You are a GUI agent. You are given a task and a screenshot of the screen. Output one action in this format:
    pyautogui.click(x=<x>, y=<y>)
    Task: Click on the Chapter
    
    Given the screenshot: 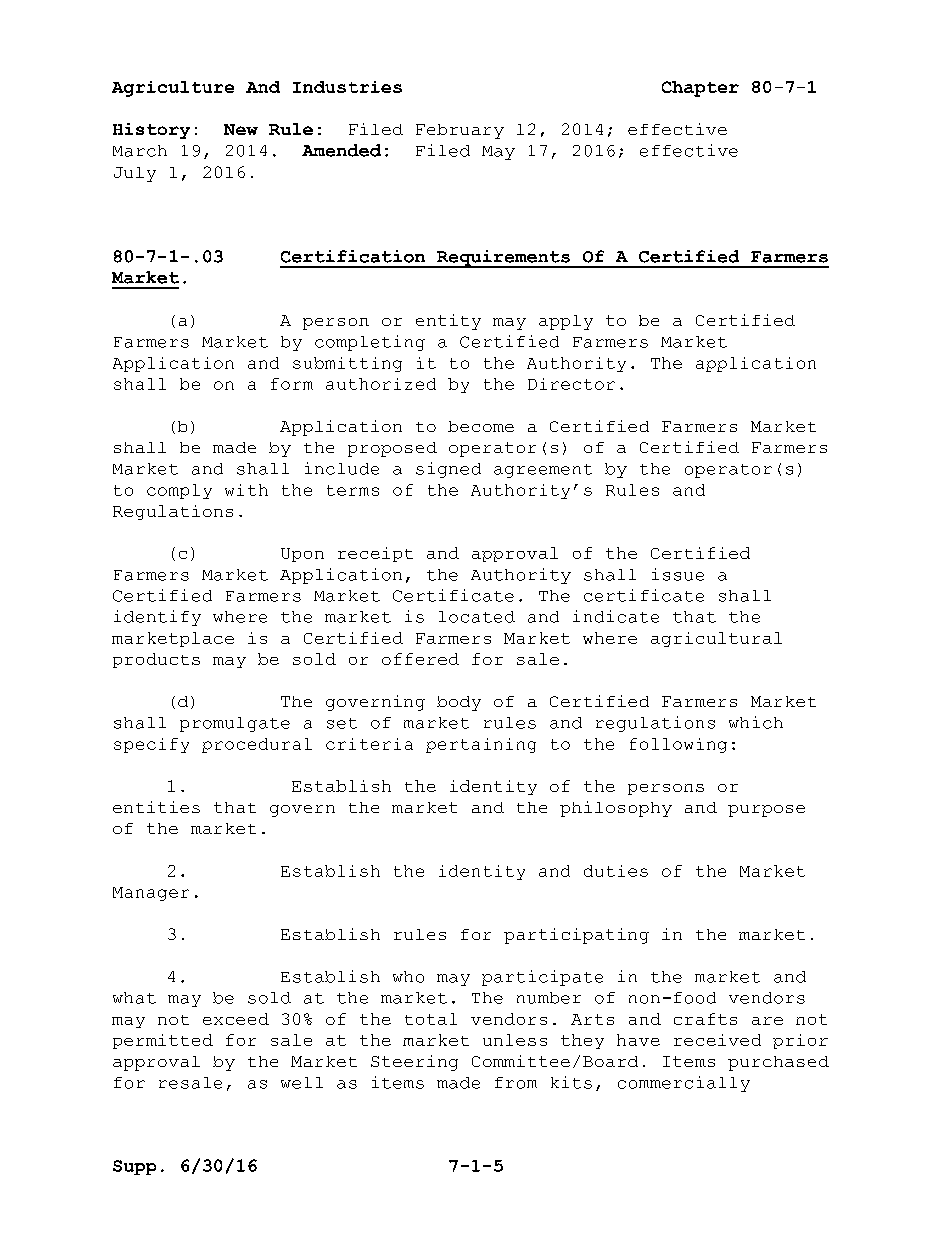 What is the action you would take?
    pyautogui.click(x=700, y=89)
